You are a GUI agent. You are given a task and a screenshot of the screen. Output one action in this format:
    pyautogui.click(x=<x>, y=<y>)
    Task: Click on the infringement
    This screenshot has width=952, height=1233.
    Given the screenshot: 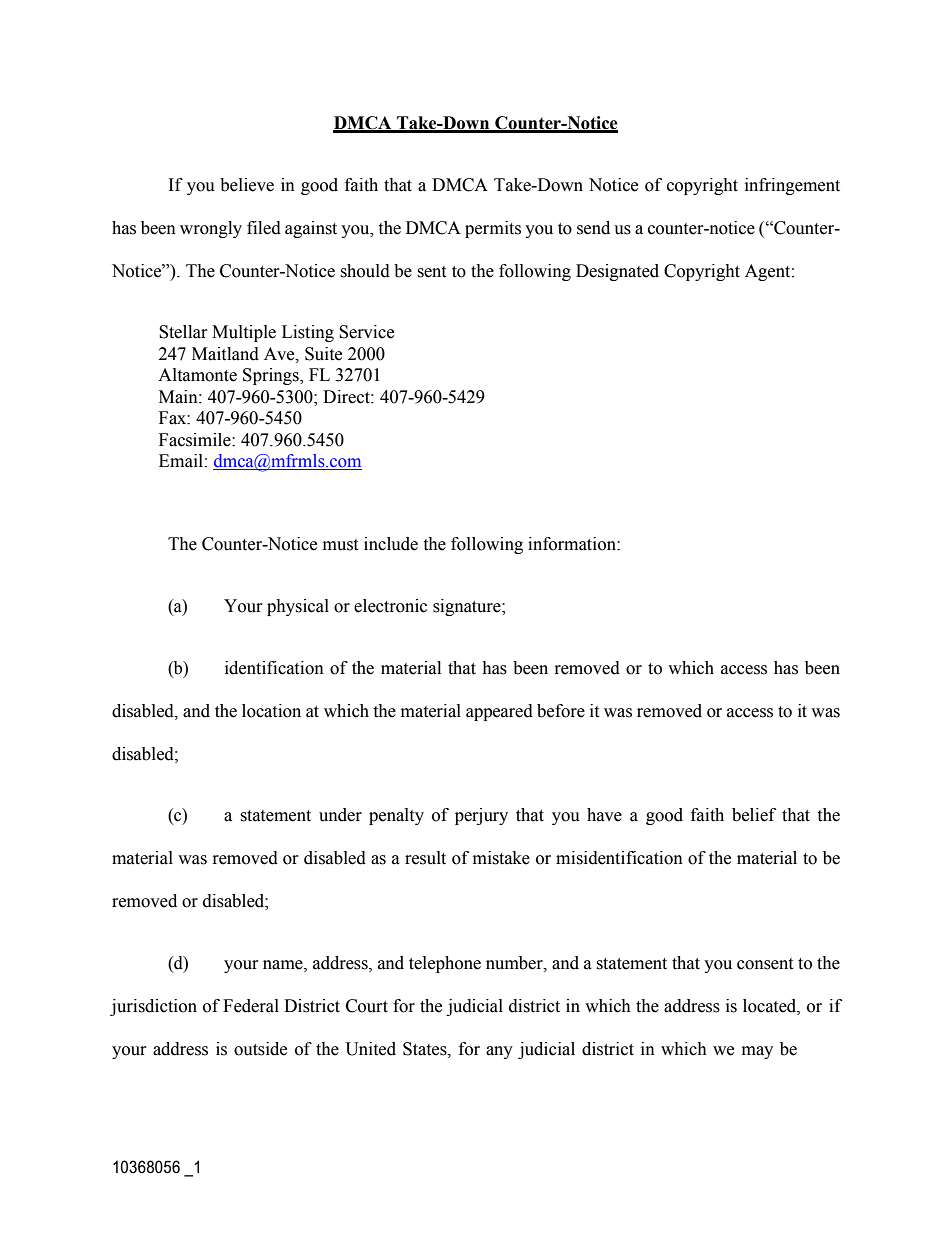 What is the action you would take?
    pyautogui.click(x=792, y=186)
